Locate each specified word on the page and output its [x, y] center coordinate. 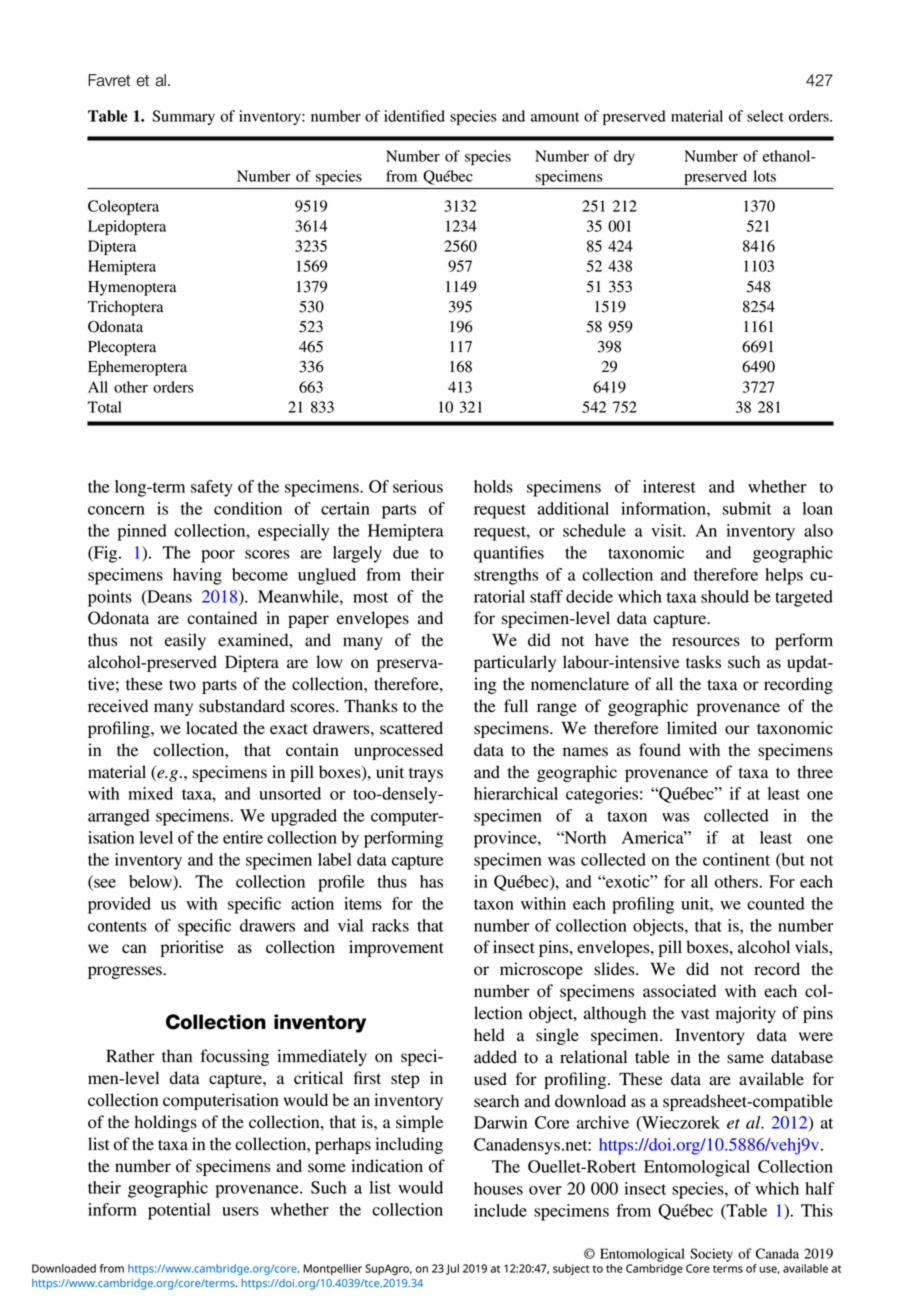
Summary [183, 117]
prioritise [192, 948]
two [182, 685]
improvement [396, 948]
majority [746, 1014]
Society [711, 1255]
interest [669, 486]
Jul [452, 1269]
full [516, 706]
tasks [703, 662]
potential [179, 1211]
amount [555, 117]
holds [493, 486]
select [765, 116]
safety [212, 488]
